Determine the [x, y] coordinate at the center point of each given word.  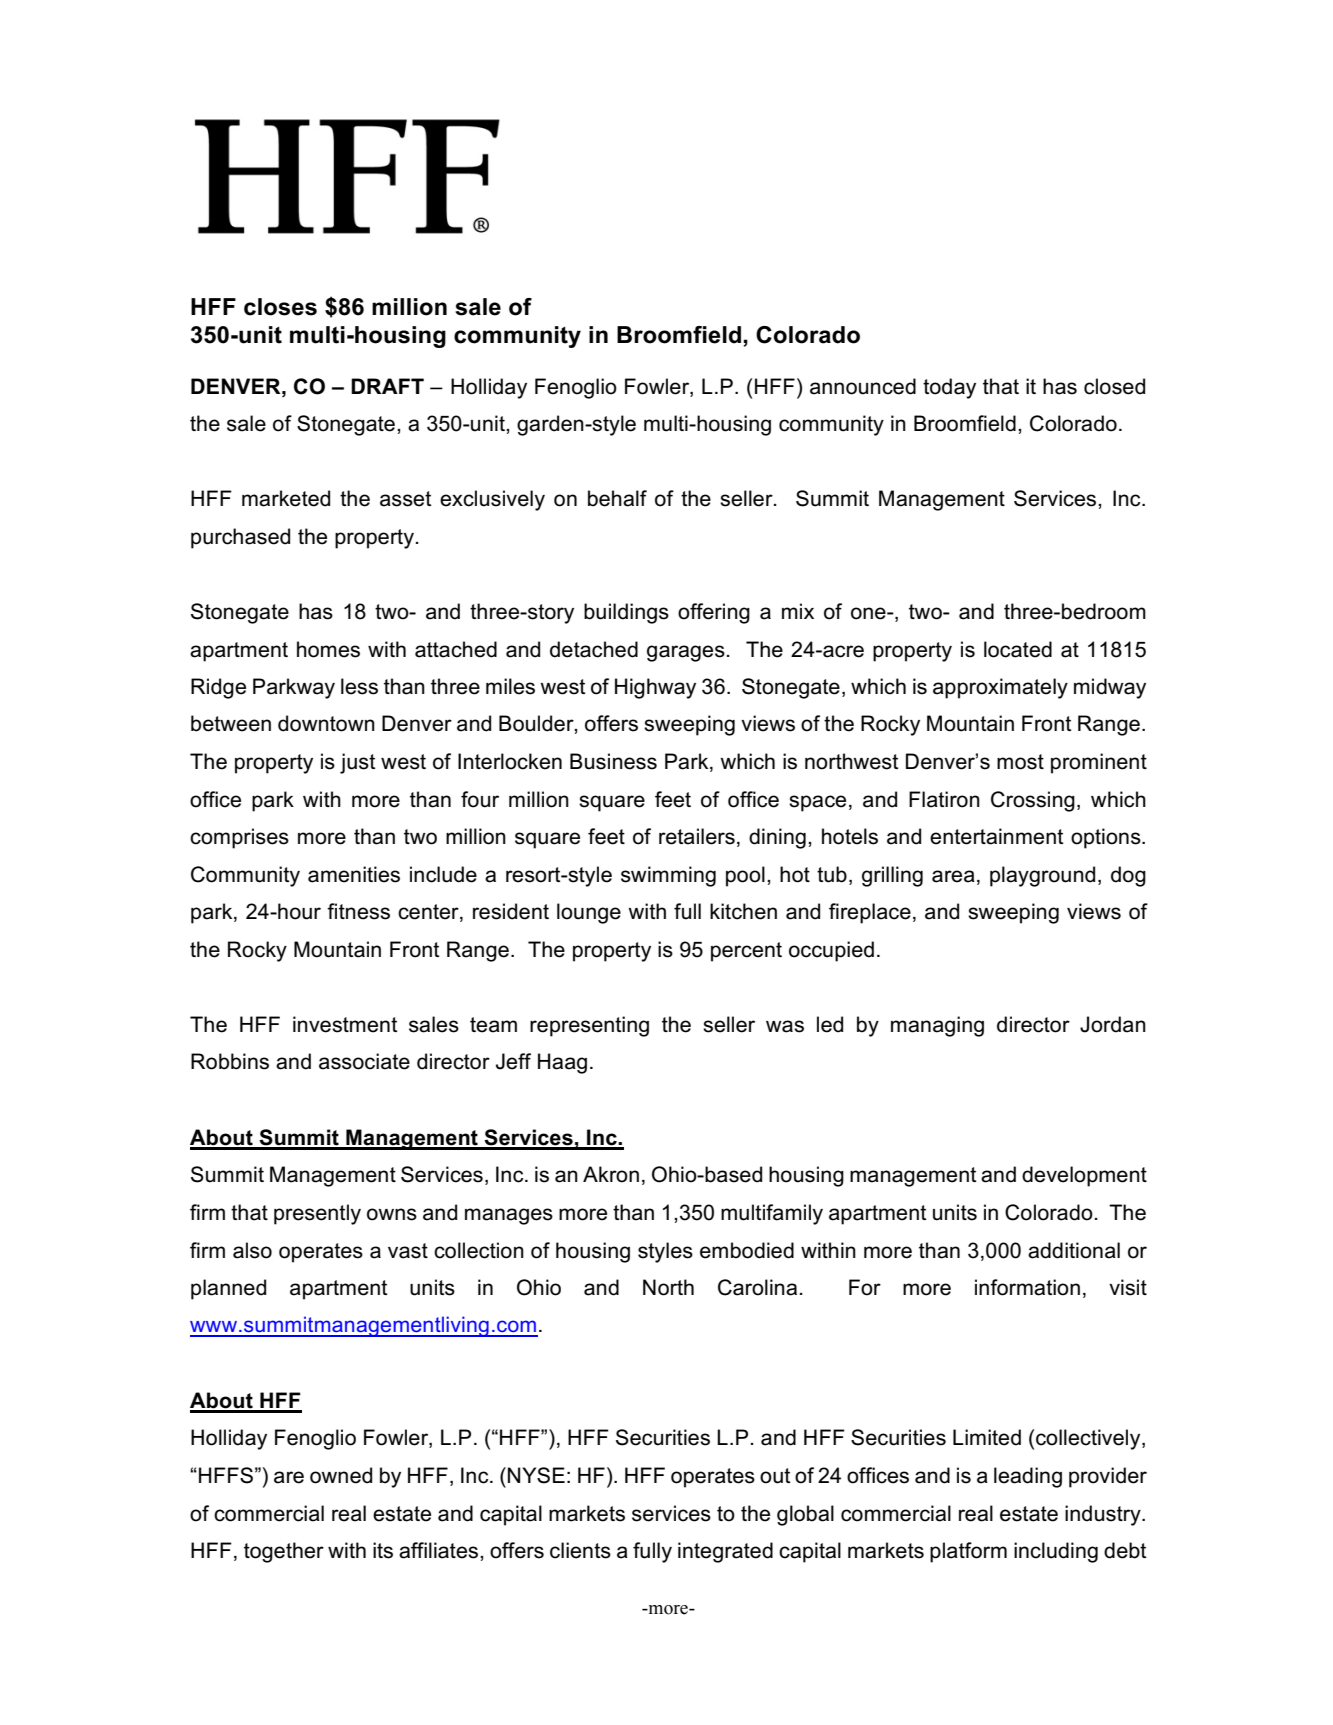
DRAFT [387, 386]
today [949, 388]
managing [937, 1026]
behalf [617, 498]
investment [345, 1024]
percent [746, 952]
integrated [725, 1552]
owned [341, 1475]
